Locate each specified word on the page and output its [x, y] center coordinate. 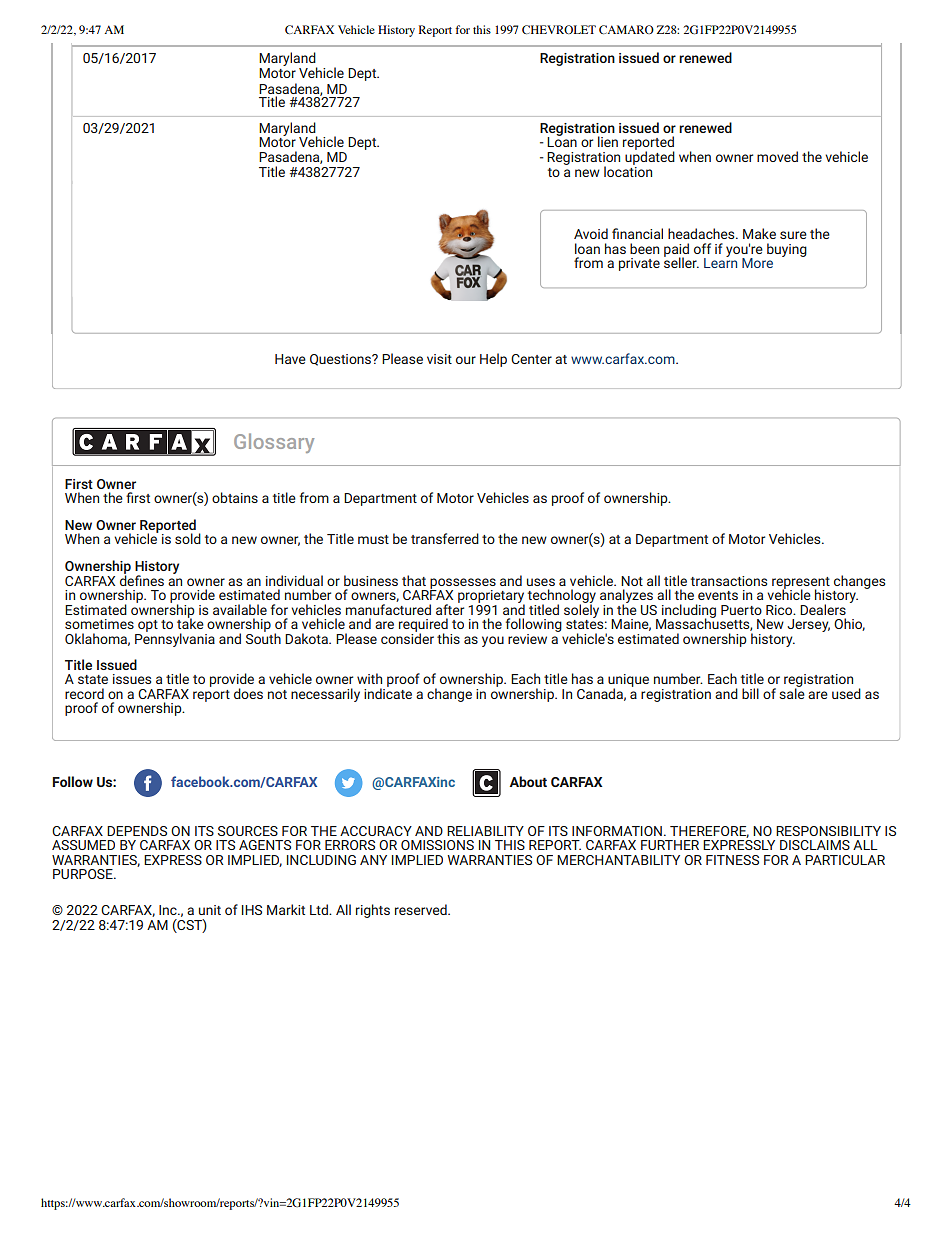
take [190, 622]
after [450, 608]
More [757, 263]
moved [777, 156]
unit [210, 910]
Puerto [741, 610]
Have [290, 359]
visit [439, 359]
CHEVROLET [559, 29]
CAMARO [626, 29]
